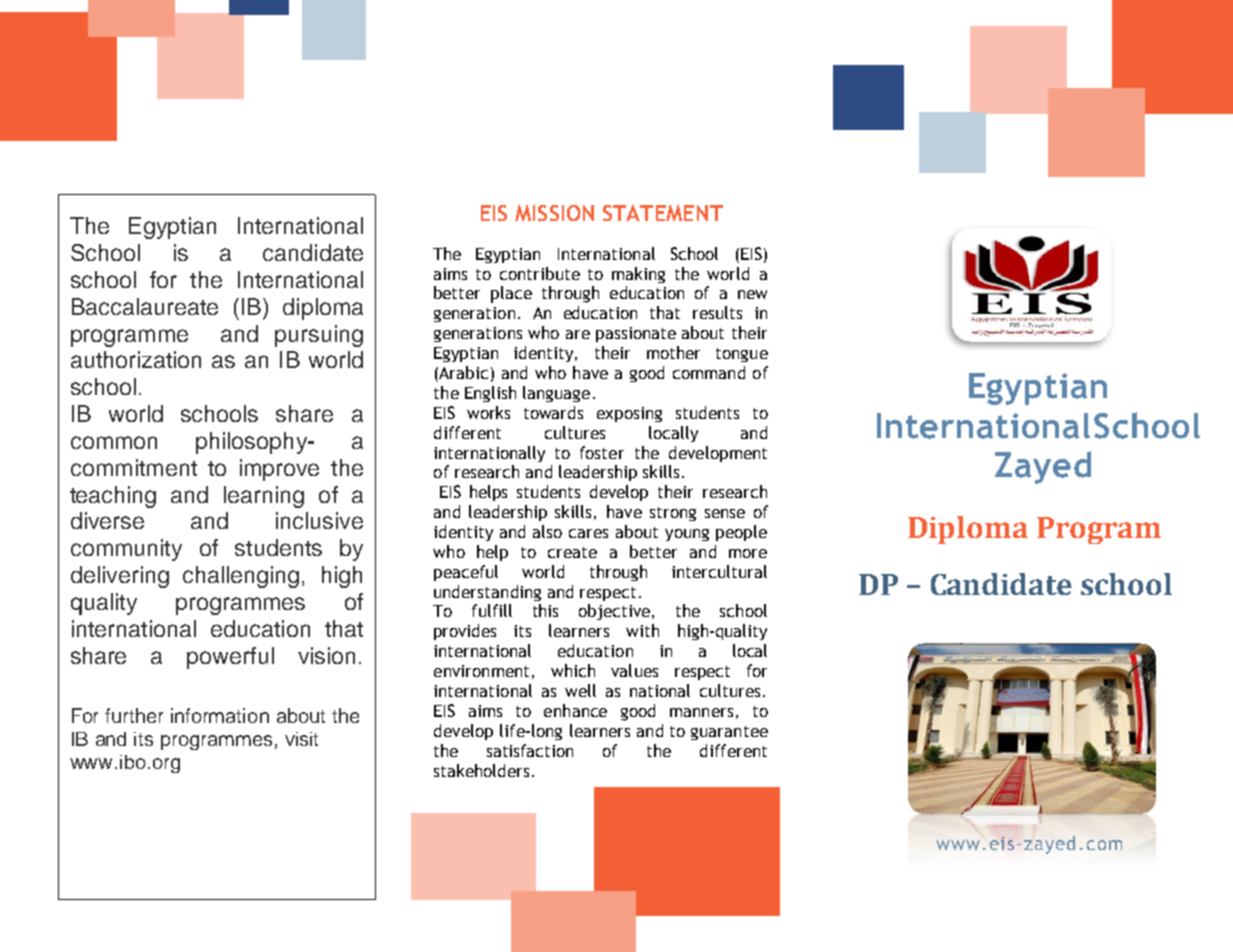  What do you see at coordinates (663, 213) in the image?
I see `STATEMENT` at bounding box center [663, 213].
